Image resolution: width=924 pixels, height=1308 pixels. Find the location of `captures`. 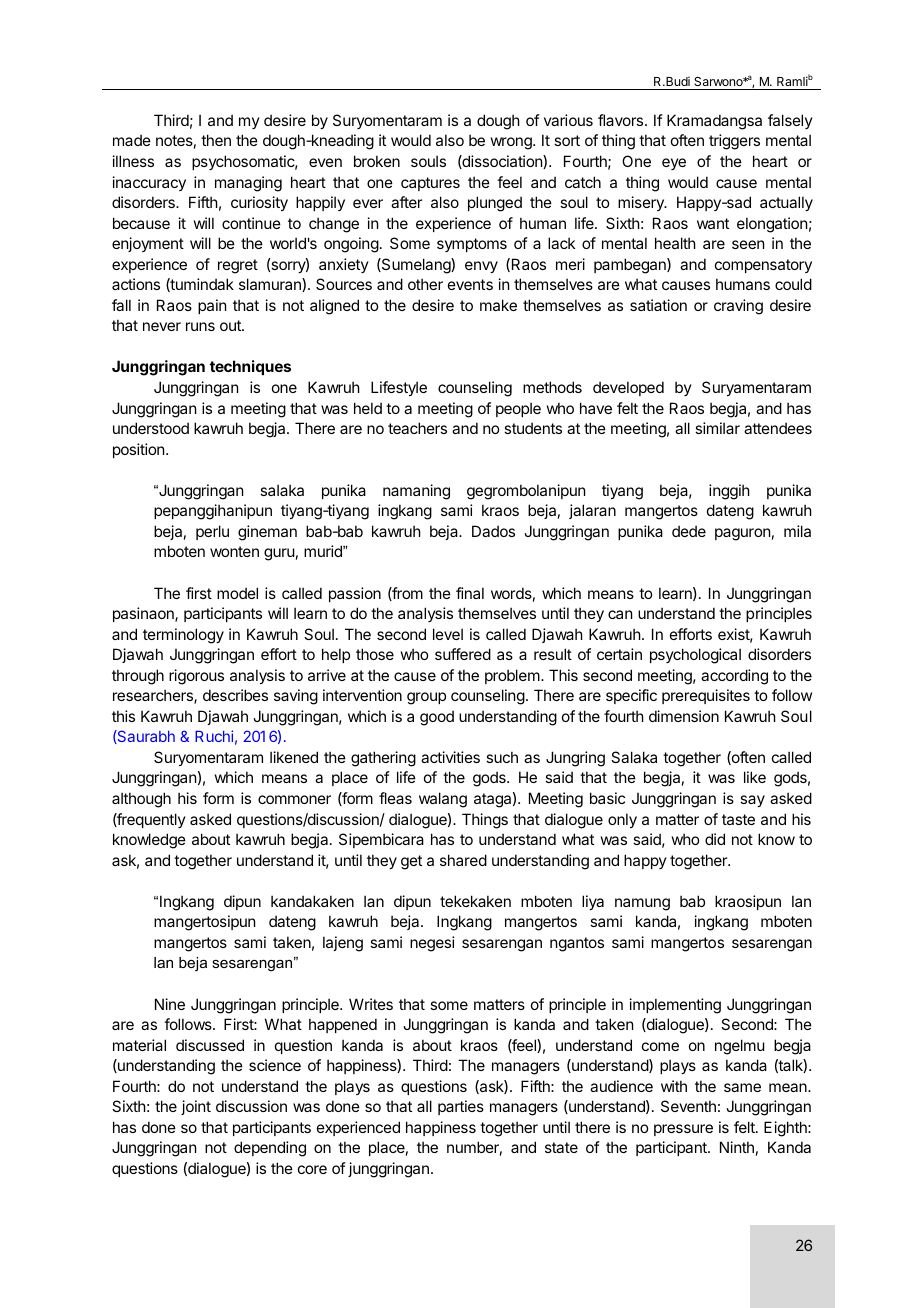

captures is located at coordinates (430, 184).
